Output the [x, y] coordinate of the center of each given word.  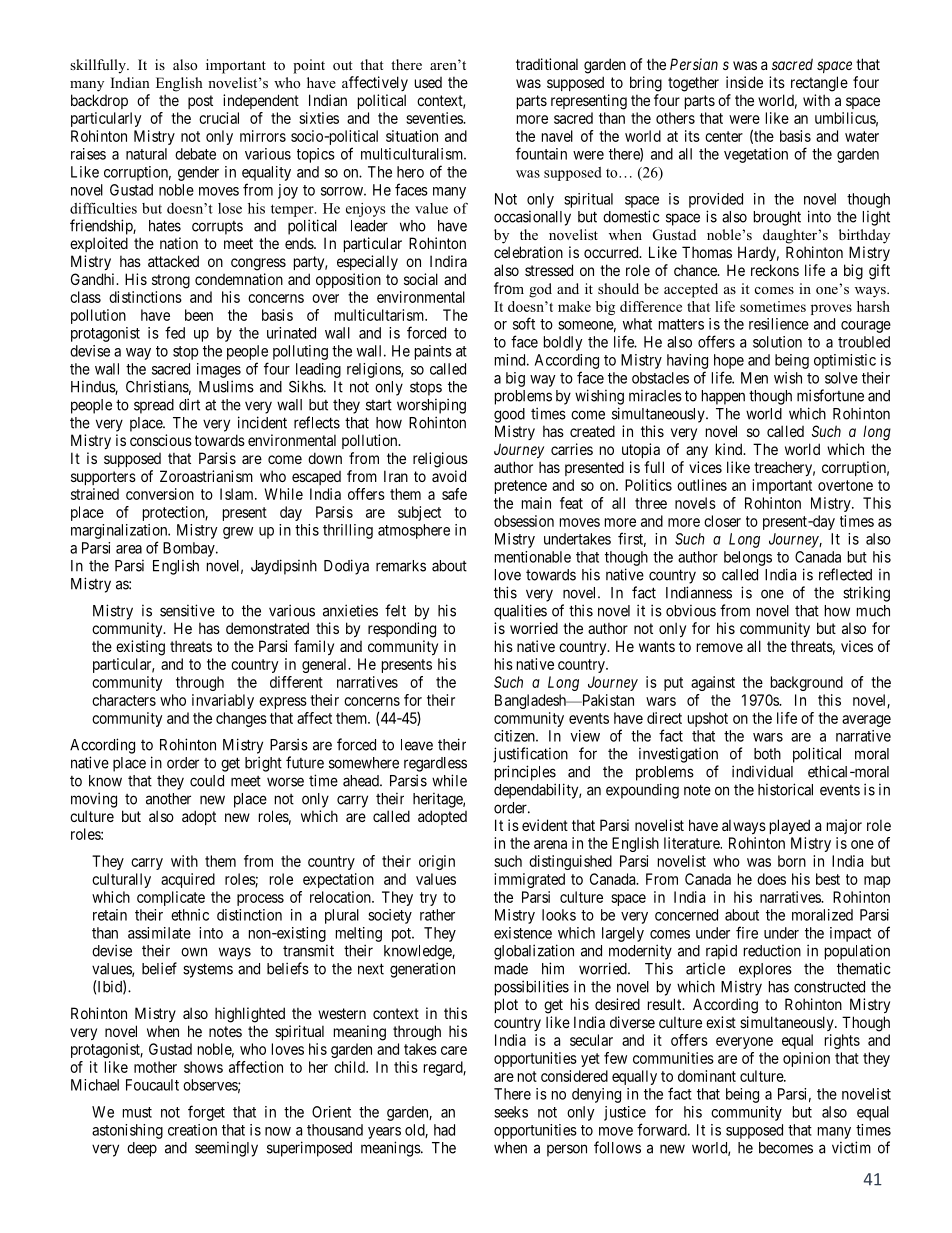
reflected [845, 574]
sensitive [187, 610]
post [200, 102]
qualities [520, 612]
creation [192, 1130]
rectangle [819, 84]
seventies [435, 118]
